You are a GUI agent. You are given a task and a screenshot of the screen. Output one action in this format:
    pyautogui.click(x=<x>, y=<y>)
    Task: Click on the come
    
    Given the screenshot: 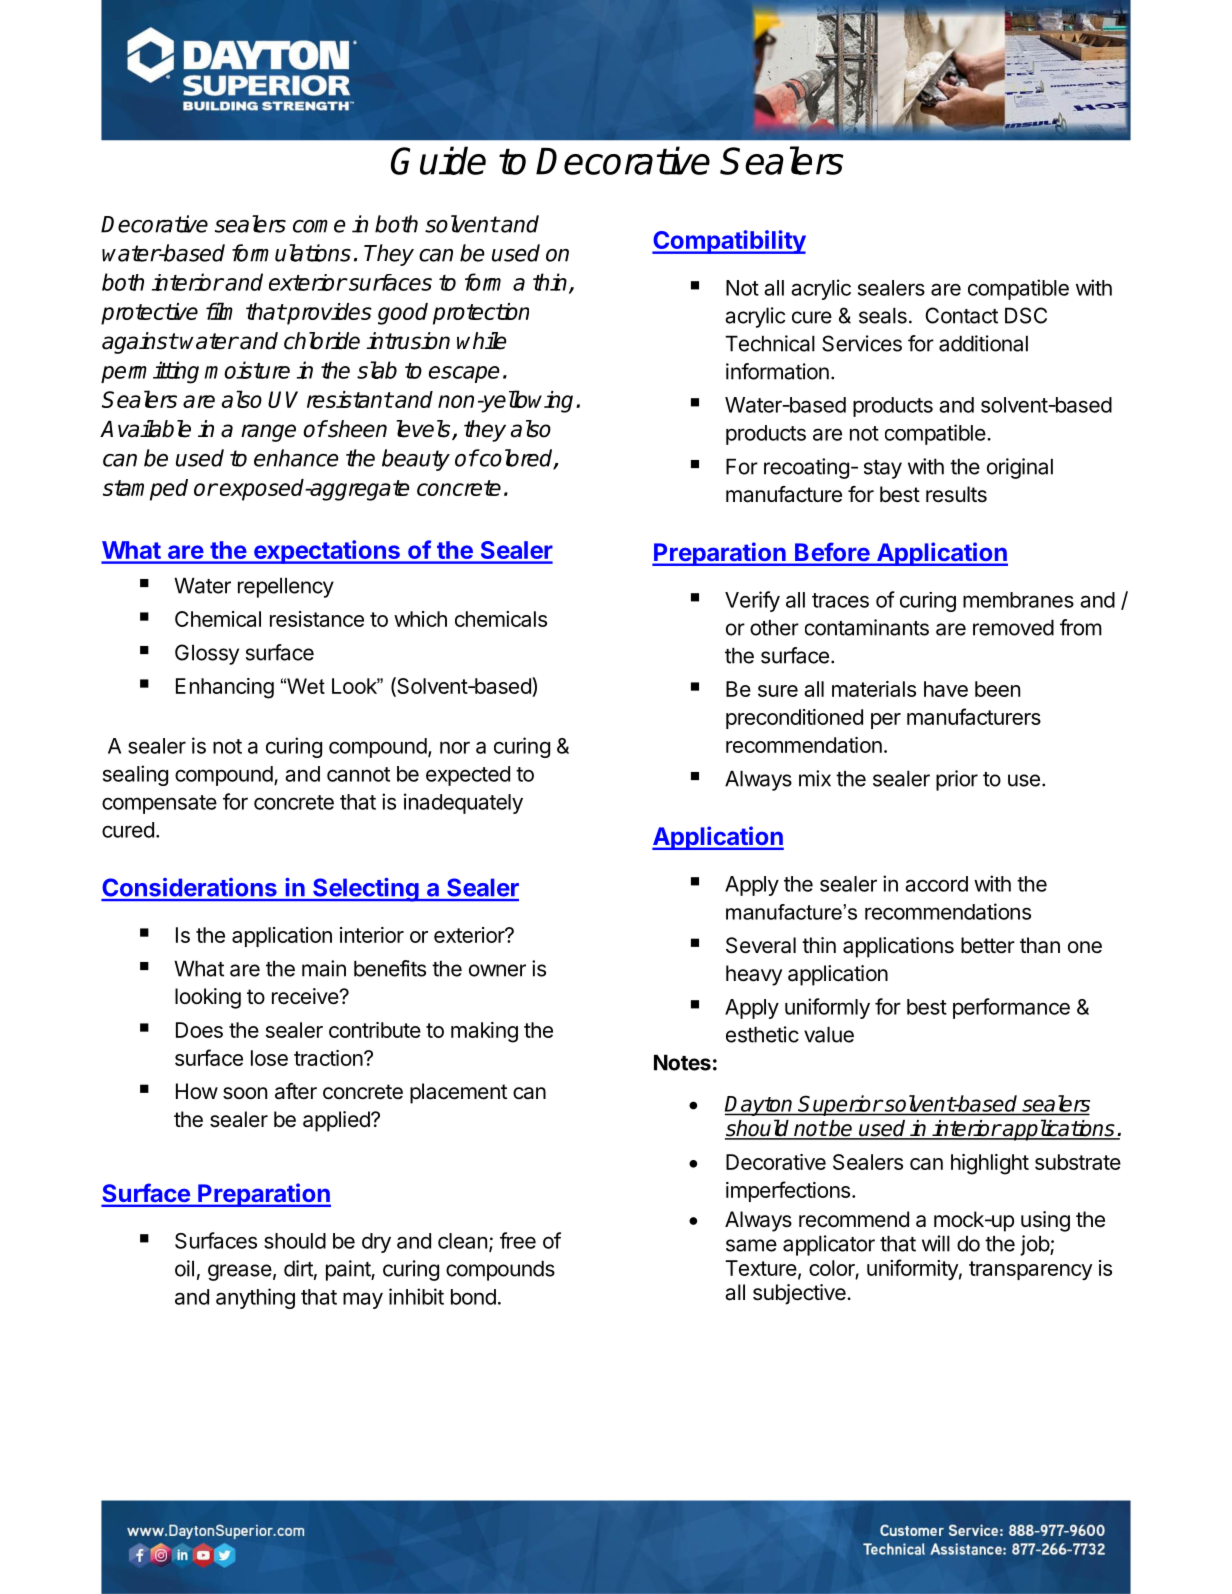 What is the action you would take?
    pyautogui.click(x=319, y=226)
